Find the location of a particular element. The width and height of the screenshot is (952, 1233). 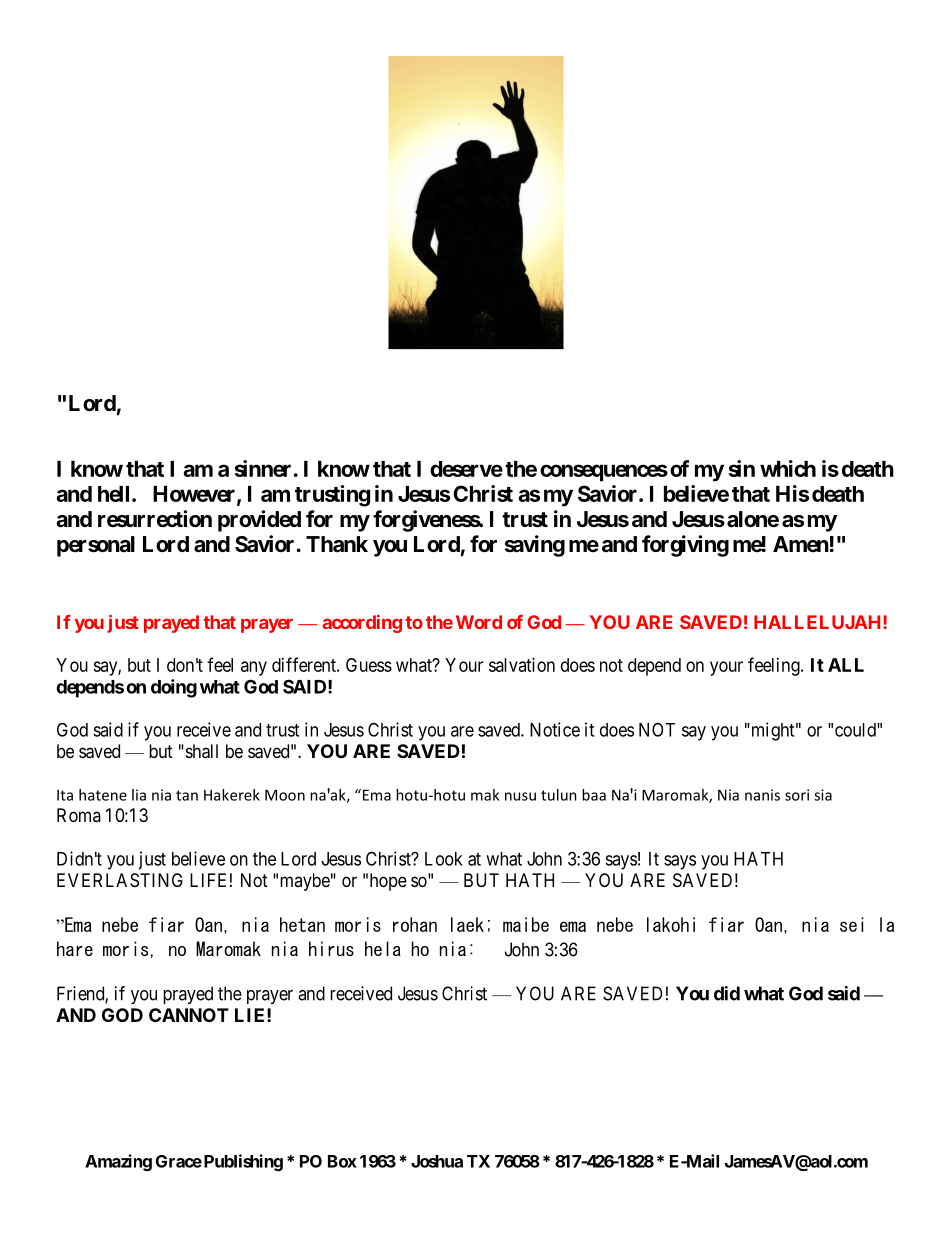

Joshua is located at coordinates (437, 1161).
